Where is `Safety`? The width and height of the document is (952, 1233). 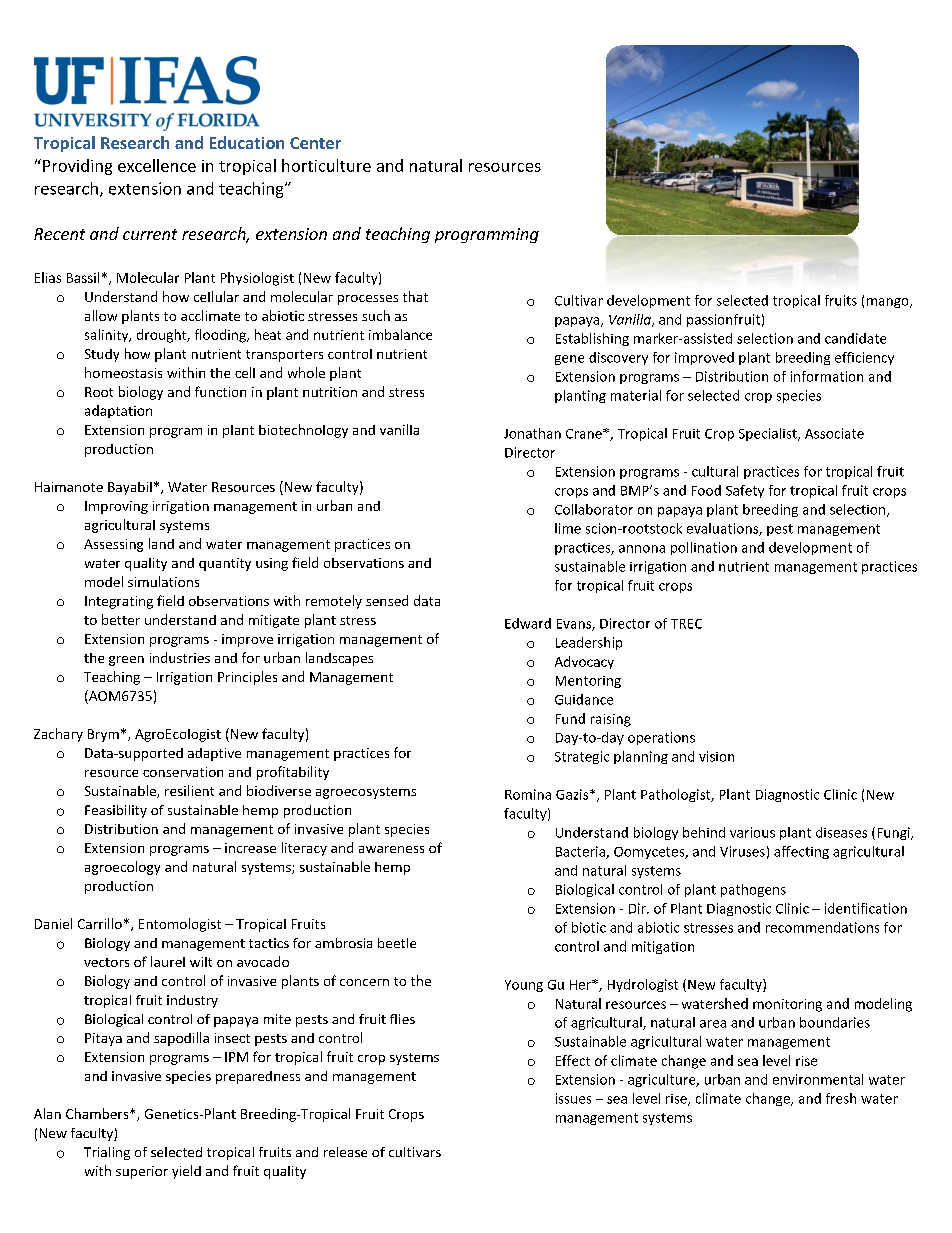 Safety is located at coordinates (745, 491).
